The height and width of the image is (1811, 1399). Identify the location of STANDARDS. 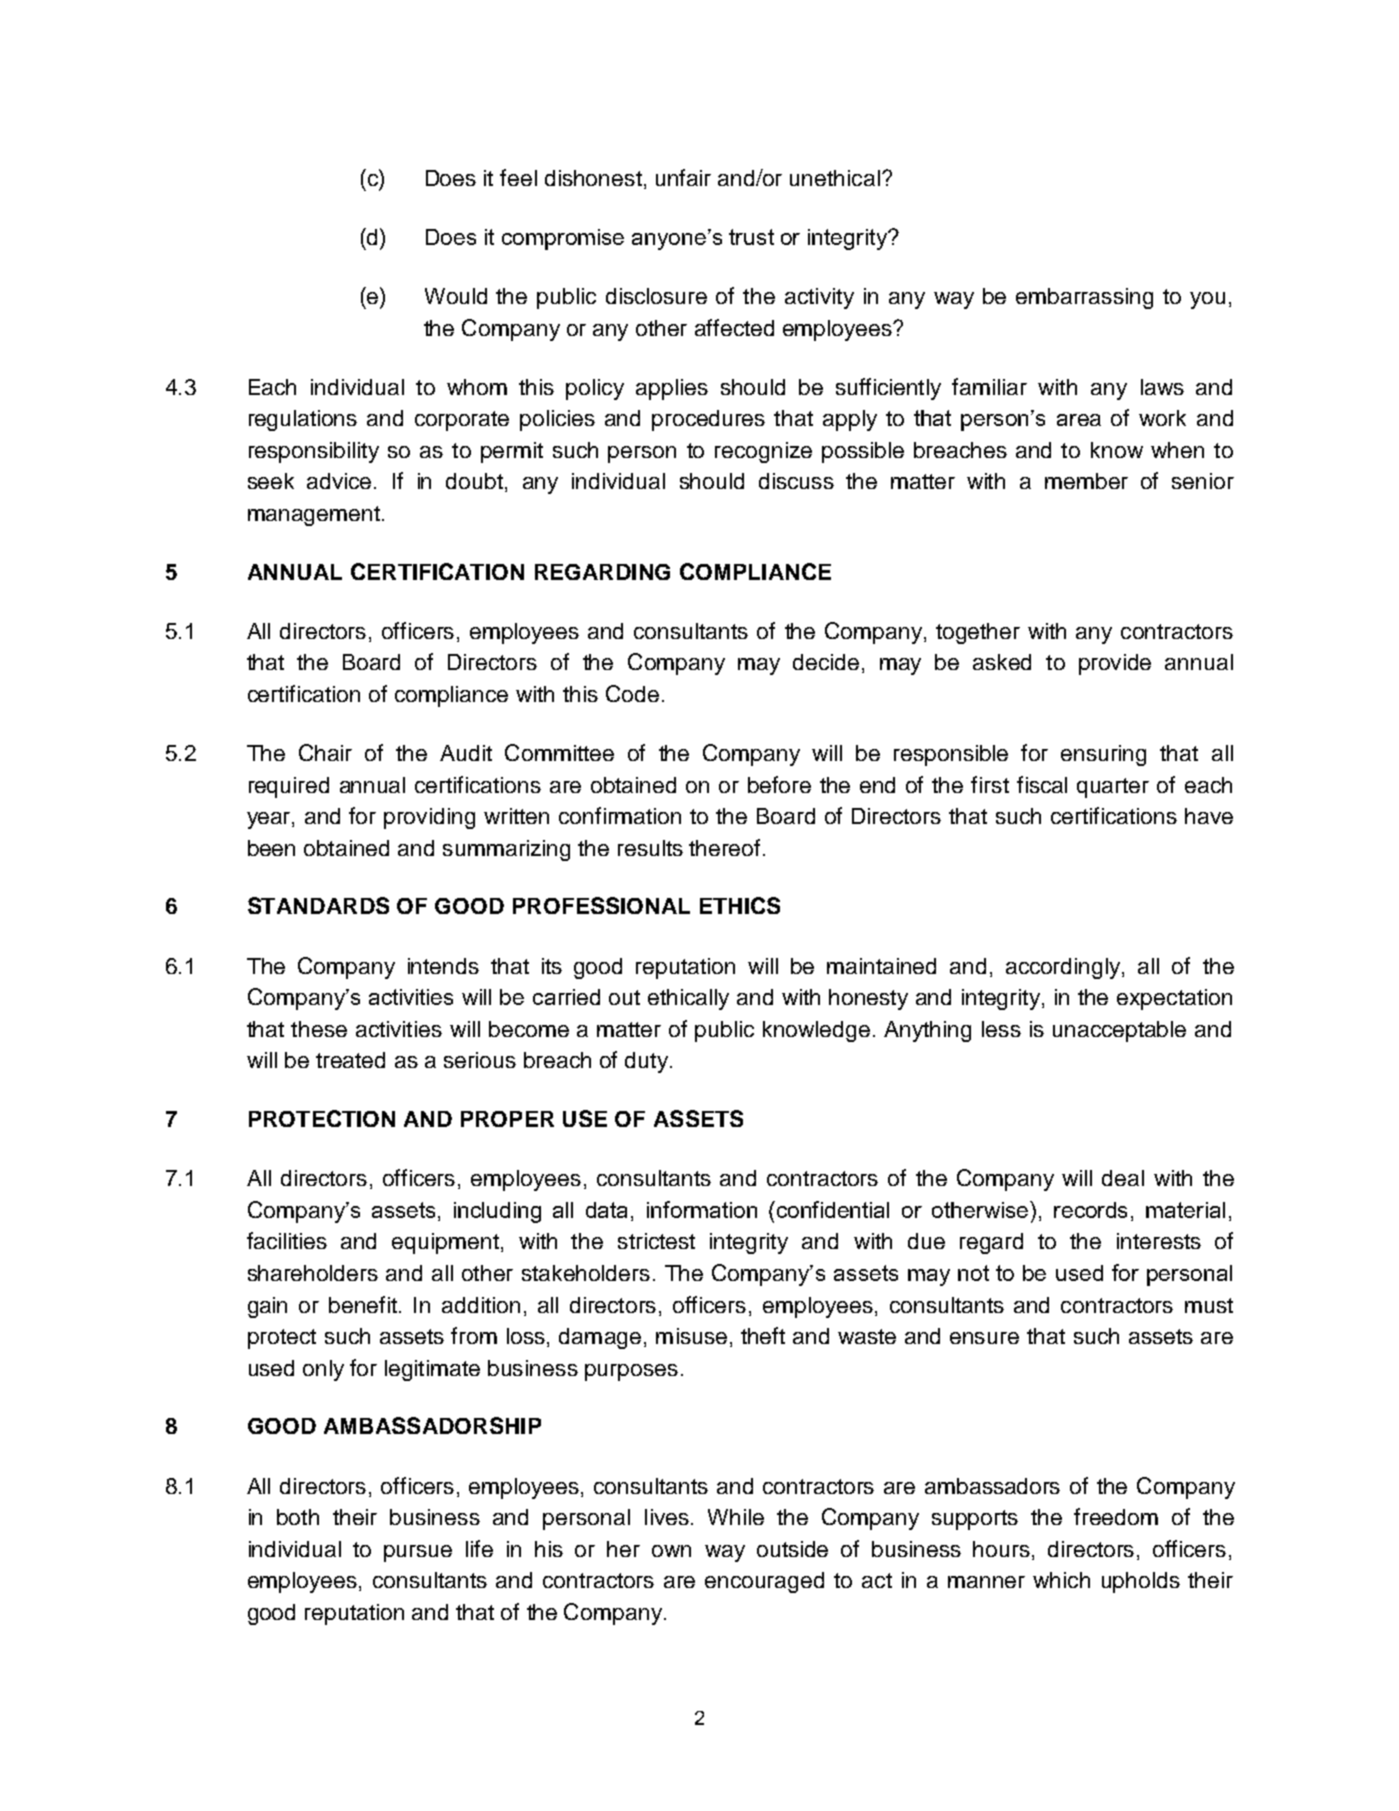
(318, 905).
